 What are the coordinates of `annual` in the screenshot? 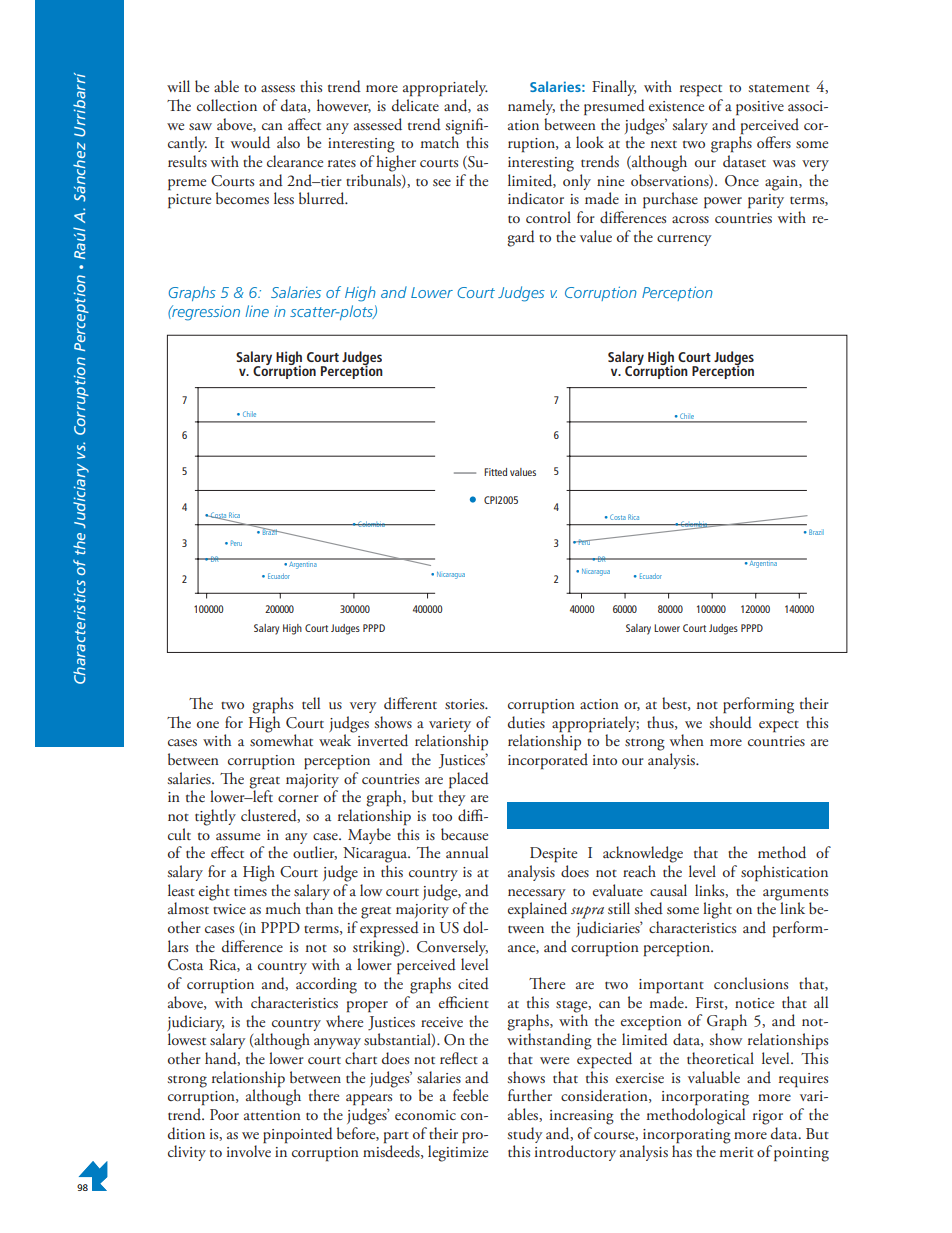 It's located at (467, 852).
